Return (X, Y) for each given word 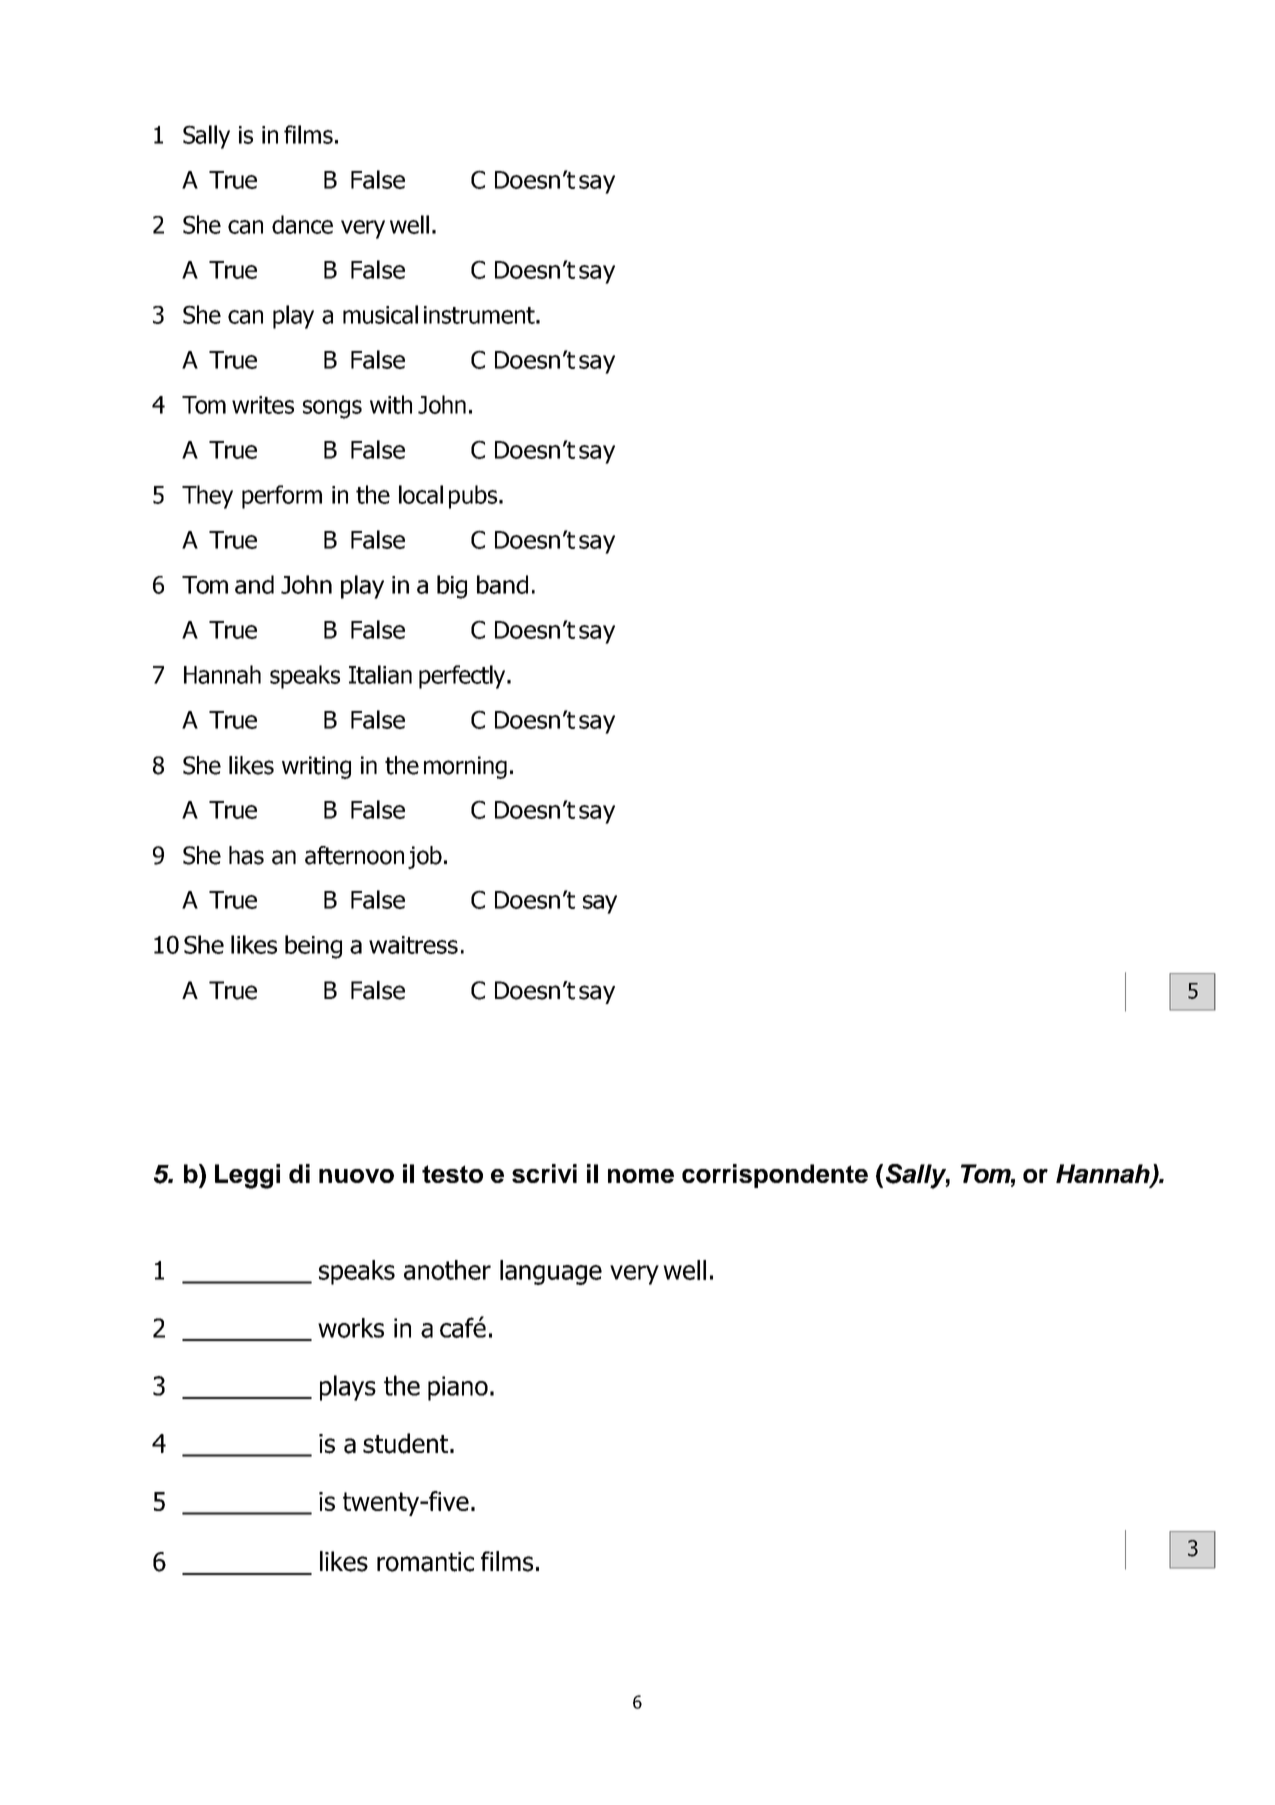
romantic (425, 1562)
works (351, 1328)
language (551, 1272)
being (313, 947)
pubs (474, 497)
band (502, 584)
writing (316, 767)
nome (641, 1176)
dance (302, 224)
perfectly (463, 677)
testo (452, 1174)
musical (380, 314)
